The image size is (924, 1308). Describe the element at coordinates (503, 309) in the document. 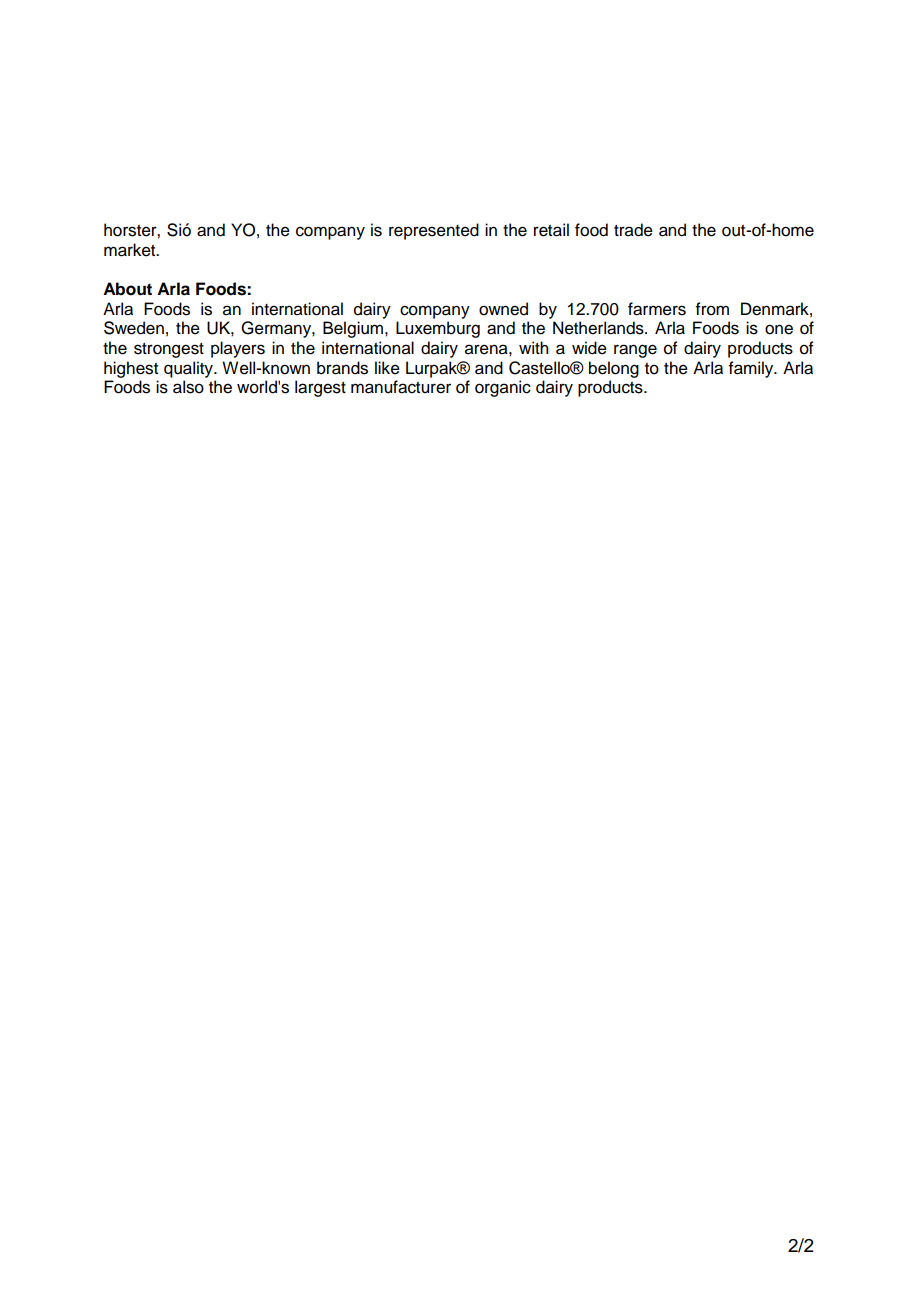

I see `owned` at that location.
